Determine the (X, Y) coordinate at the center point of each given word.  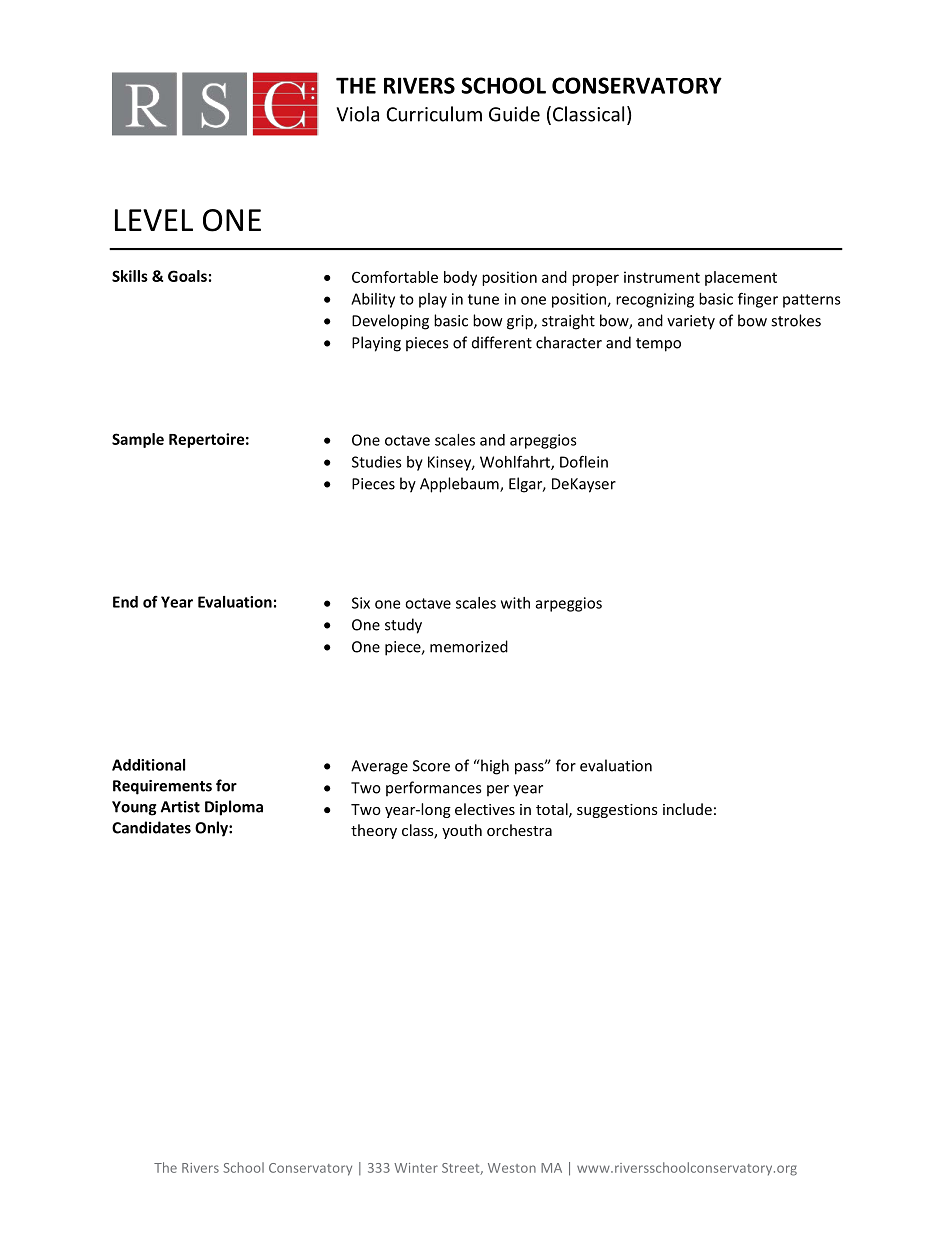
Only (212, 829)
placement (741, 278)
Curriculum (434, 114)
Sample (138, 440)
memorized (469, 646)
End (125, 602)
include (687, 809)
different (502, 342)
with (515, 603)
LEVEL (154, 220)
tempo (658, 345)
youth (462, 831)
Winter (416, 1168)
